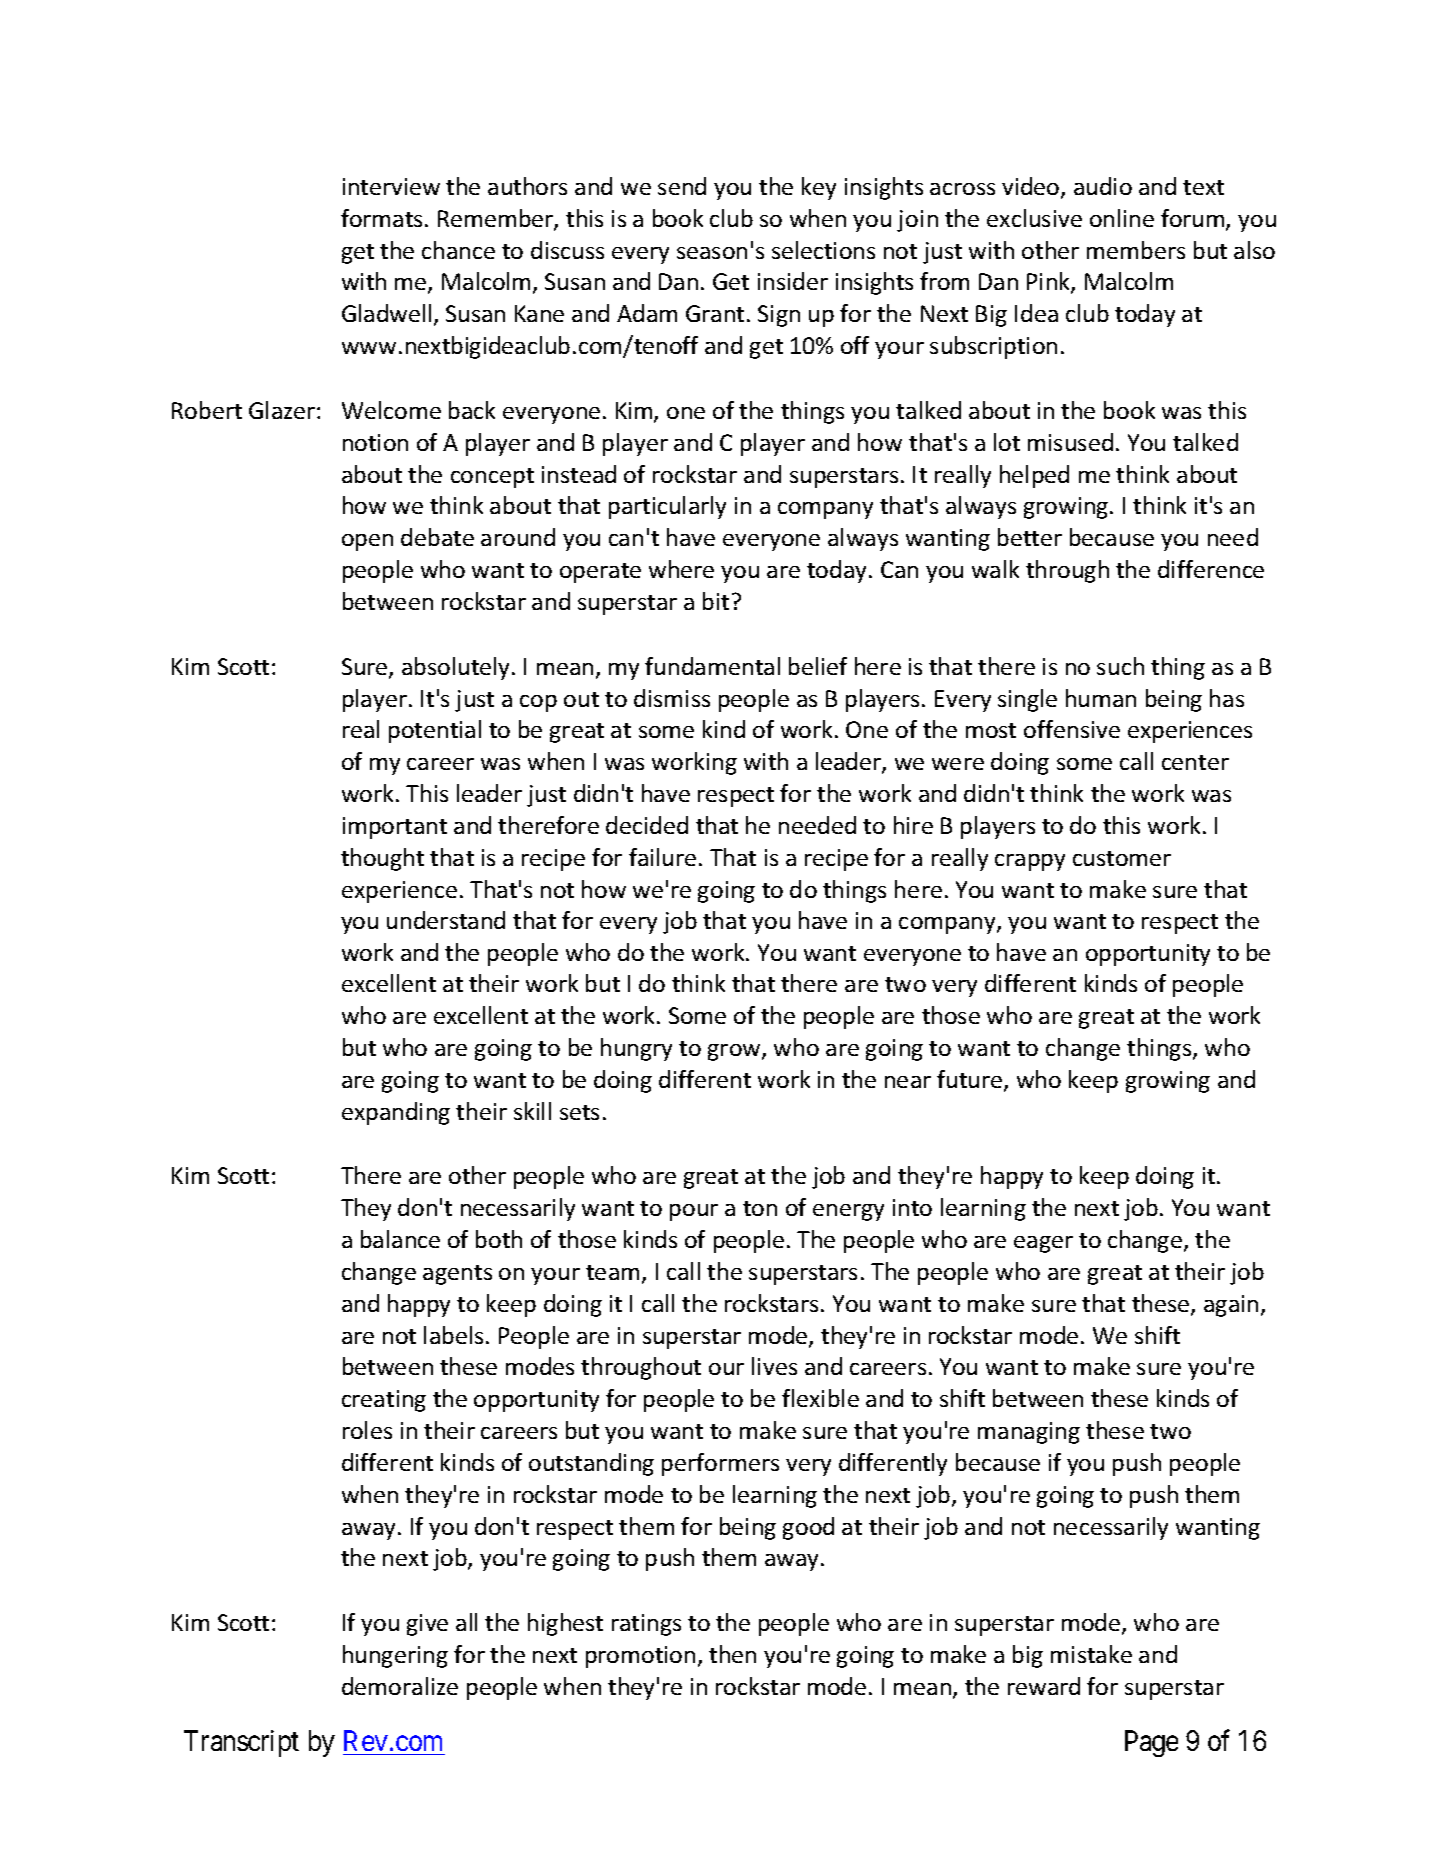  I want to click on then, so click(732, 1654).
